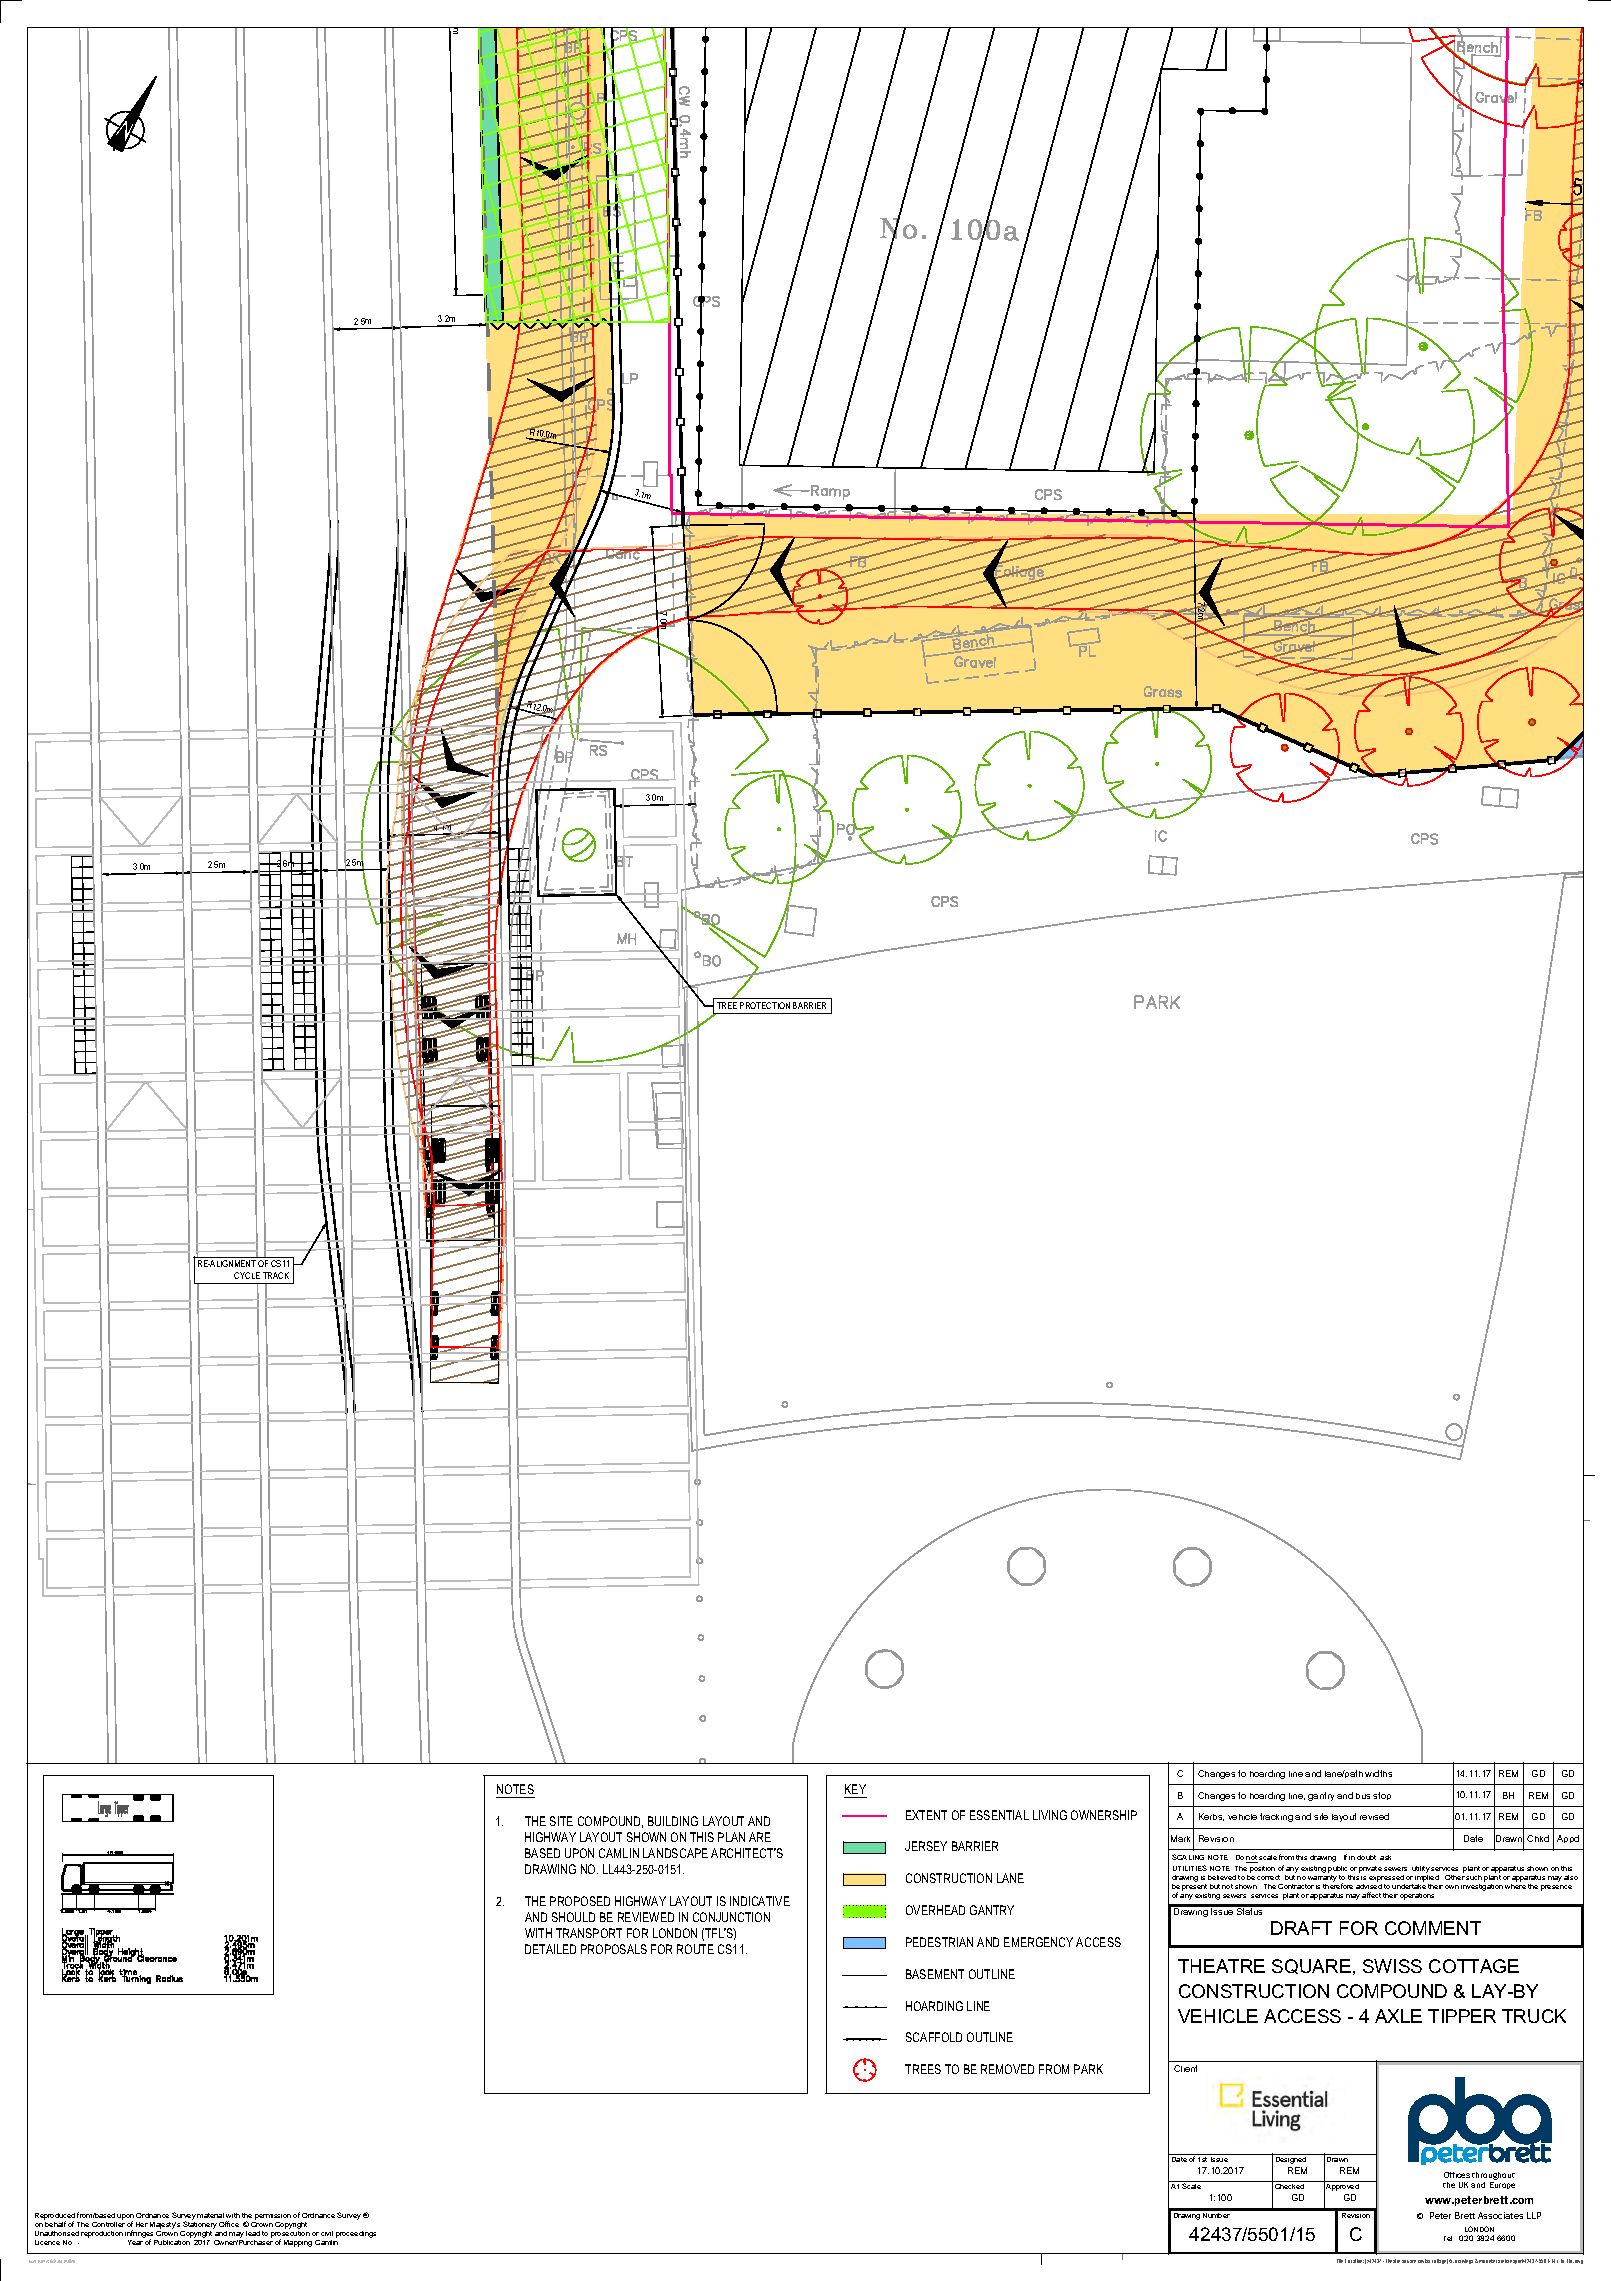  Describe the element at coordinates (199, 2226) in the screenshot. I see `Stationery` at that location.
